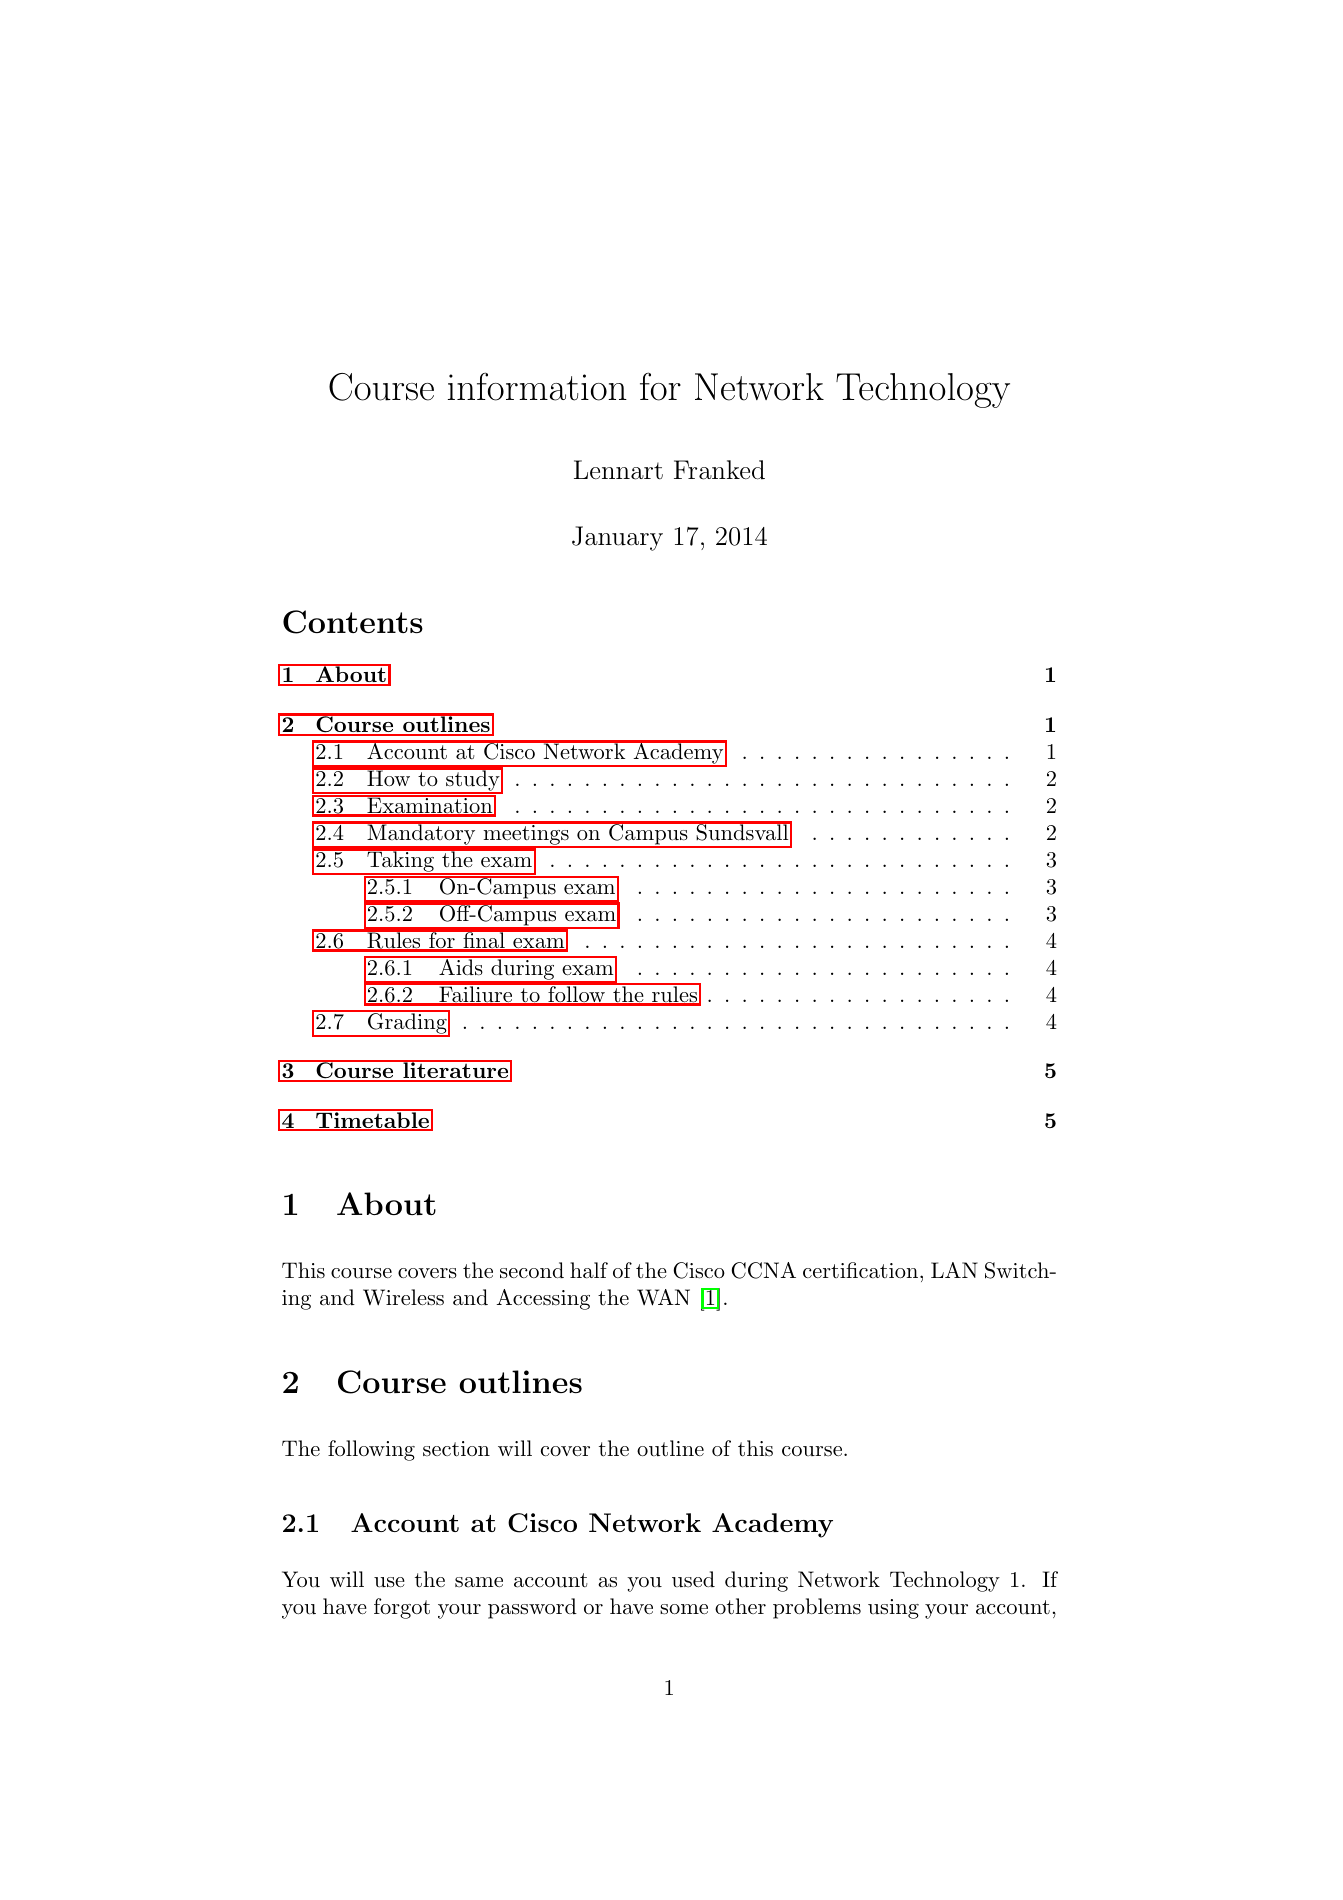 The image size is (1343, 1900). What do you see at coordinates (353, 622) in the screenshot?
I see `Contents` at bounding box center [353, 622].
